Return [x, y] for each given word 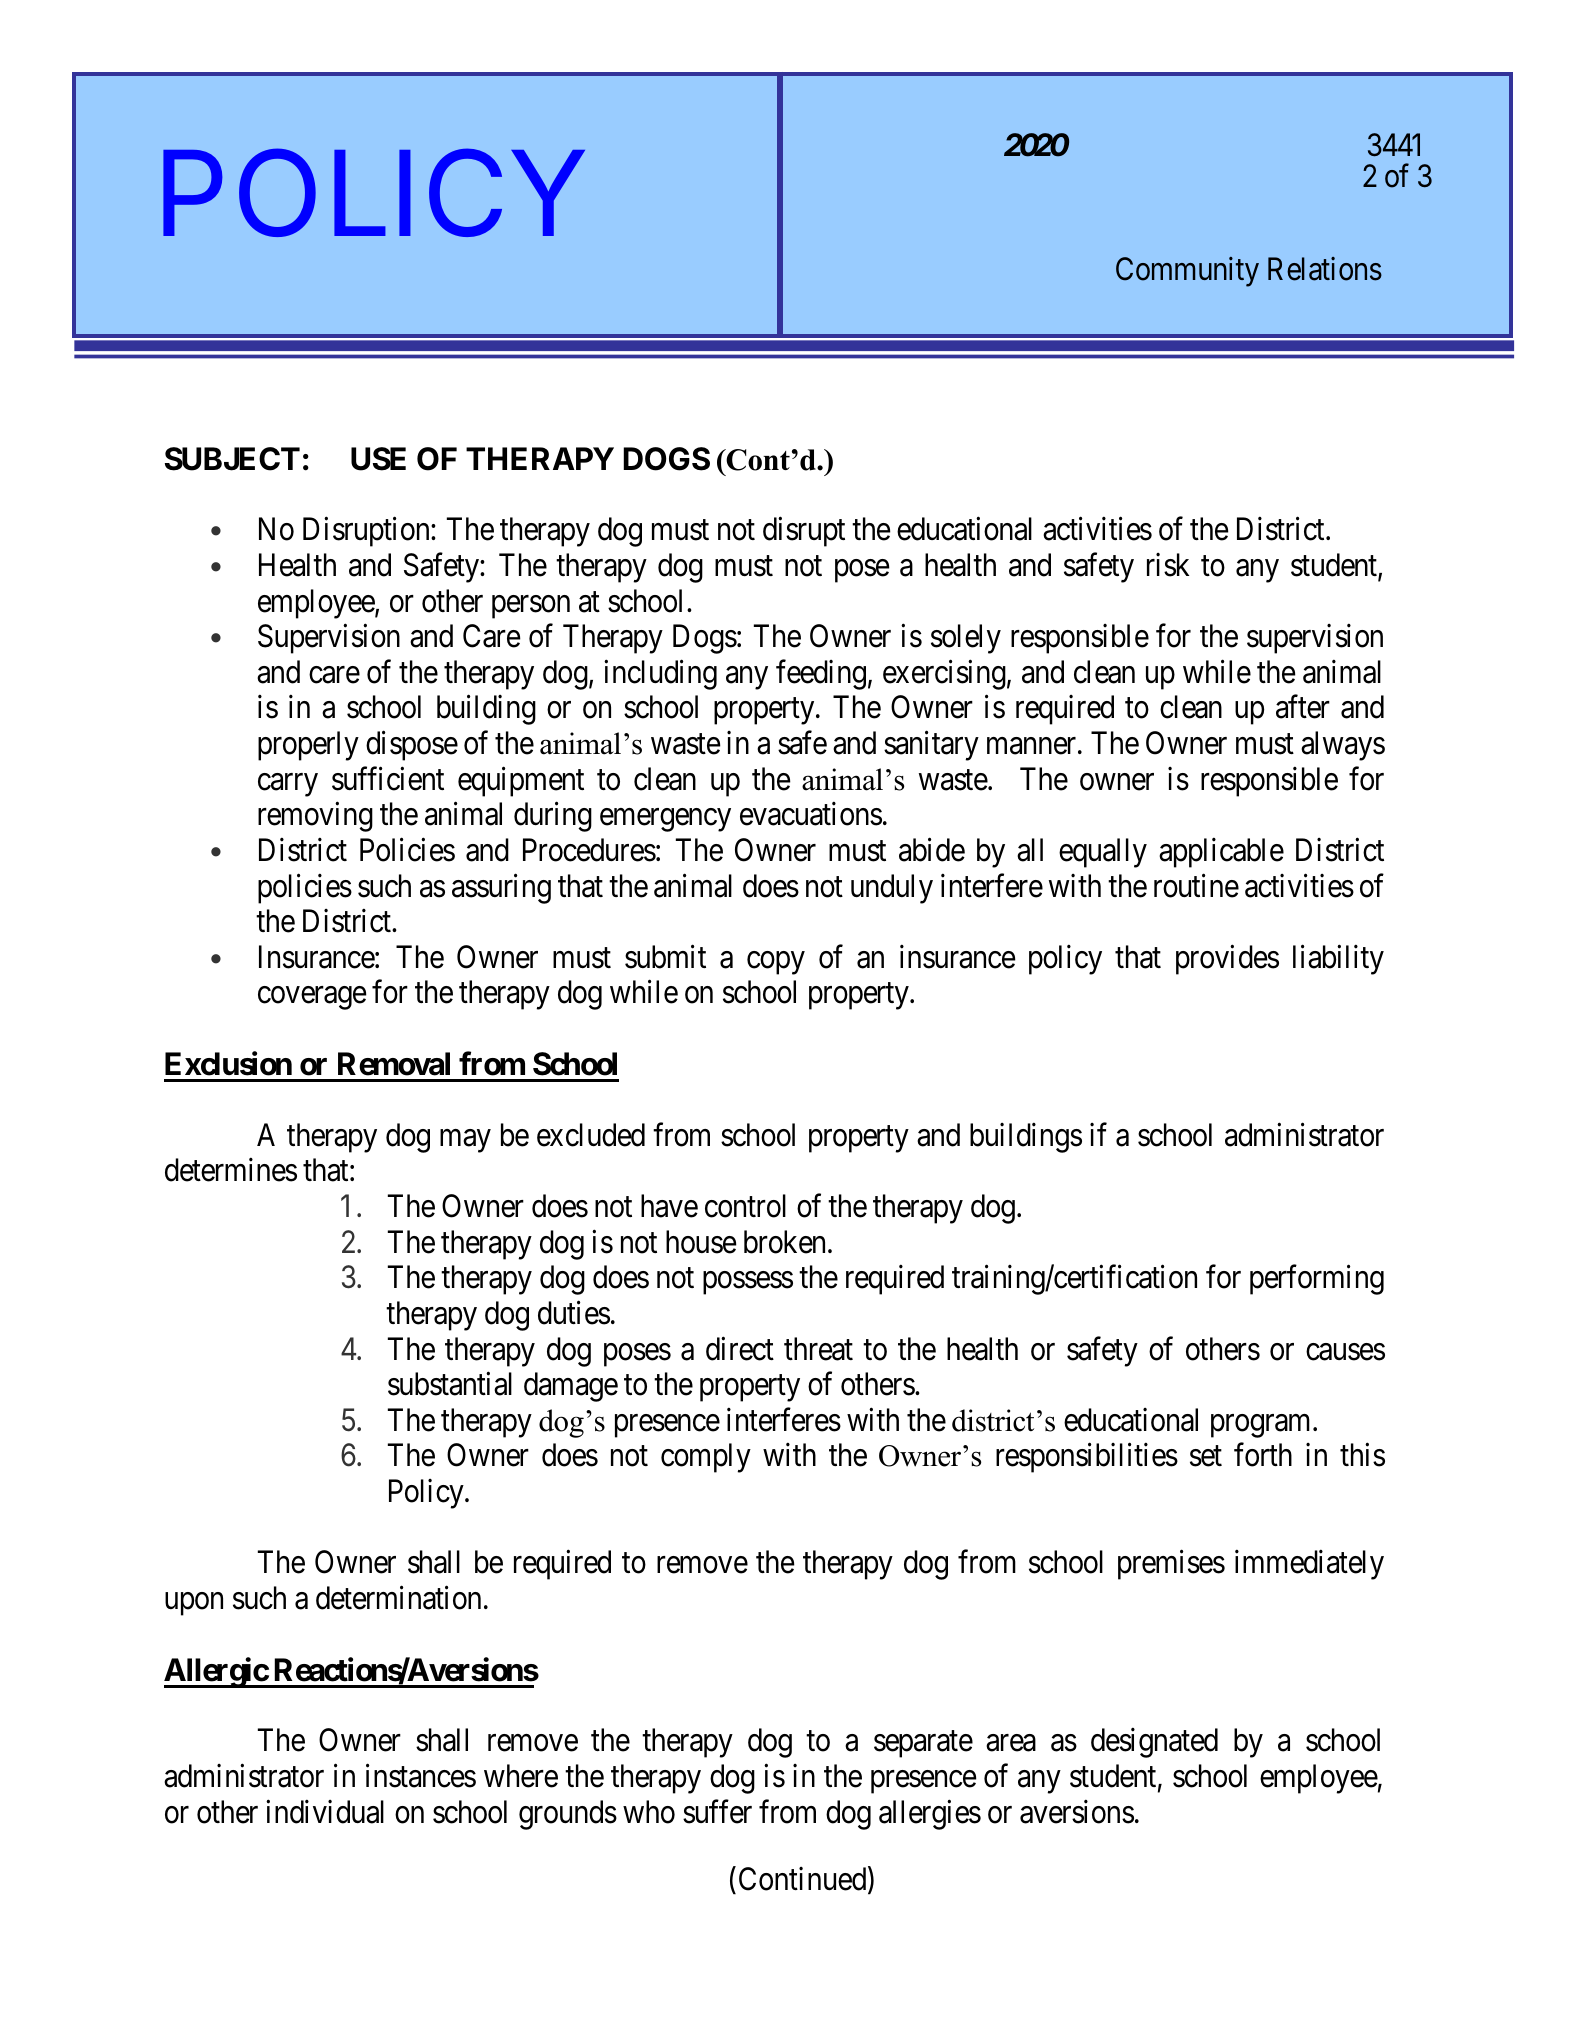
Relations [1325, 269]
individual [325, 1812]
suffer [717, 1812]
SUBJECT [232, 459]
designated [1154, 1743]
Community [1187, 272]
